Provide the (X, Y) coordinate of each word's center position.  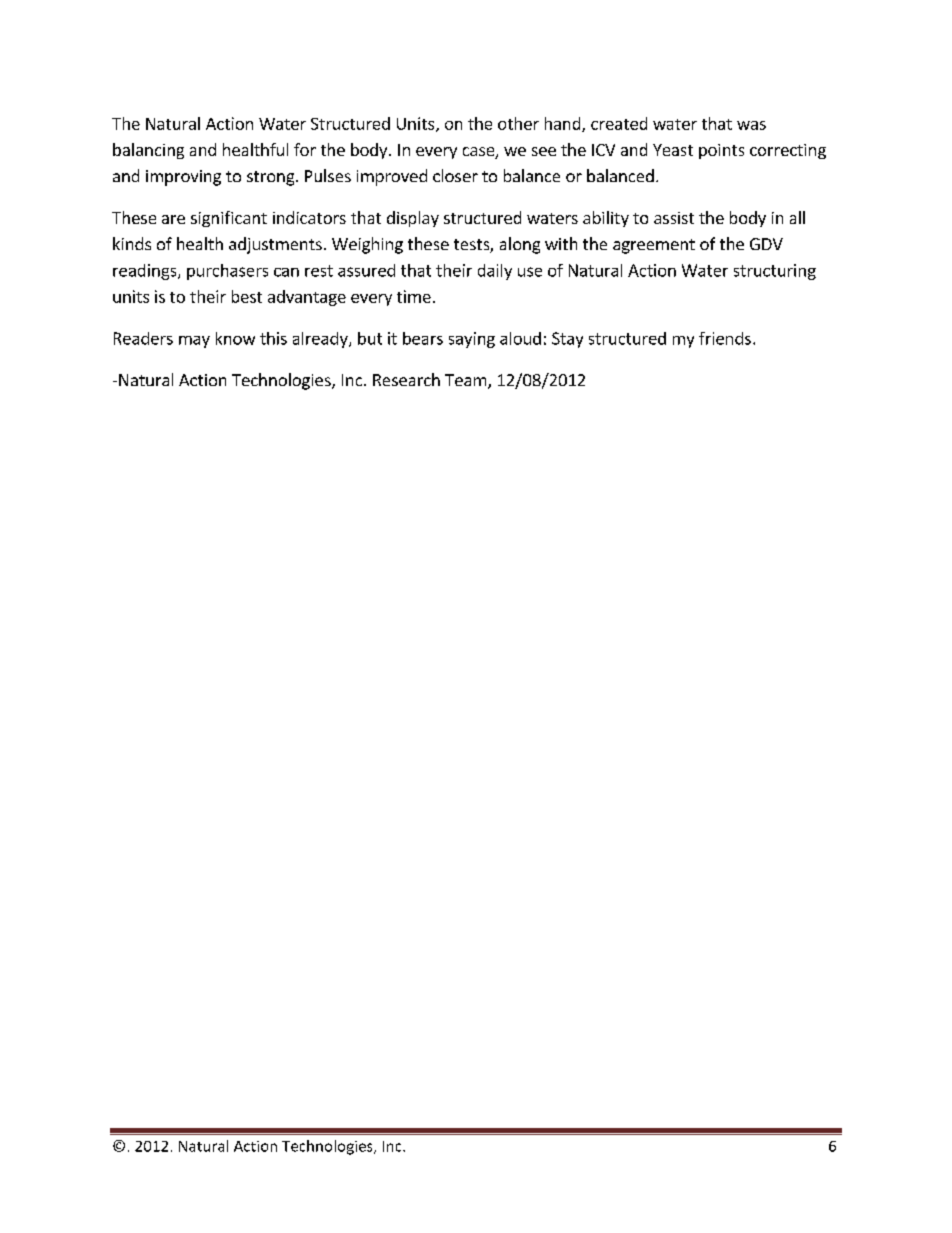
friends (725, 338)
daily (495, 272)
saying (472, 340)
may (194, 342)
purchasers (227, 272)
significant (229, 219)
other (518, 123)
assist (674, 218)
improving (183, 178)
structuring (775, 272)
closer (455, 175)
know (235, 338)
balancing (148, 151)
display (413, 219)
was (751, 125)
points (721, 151)
